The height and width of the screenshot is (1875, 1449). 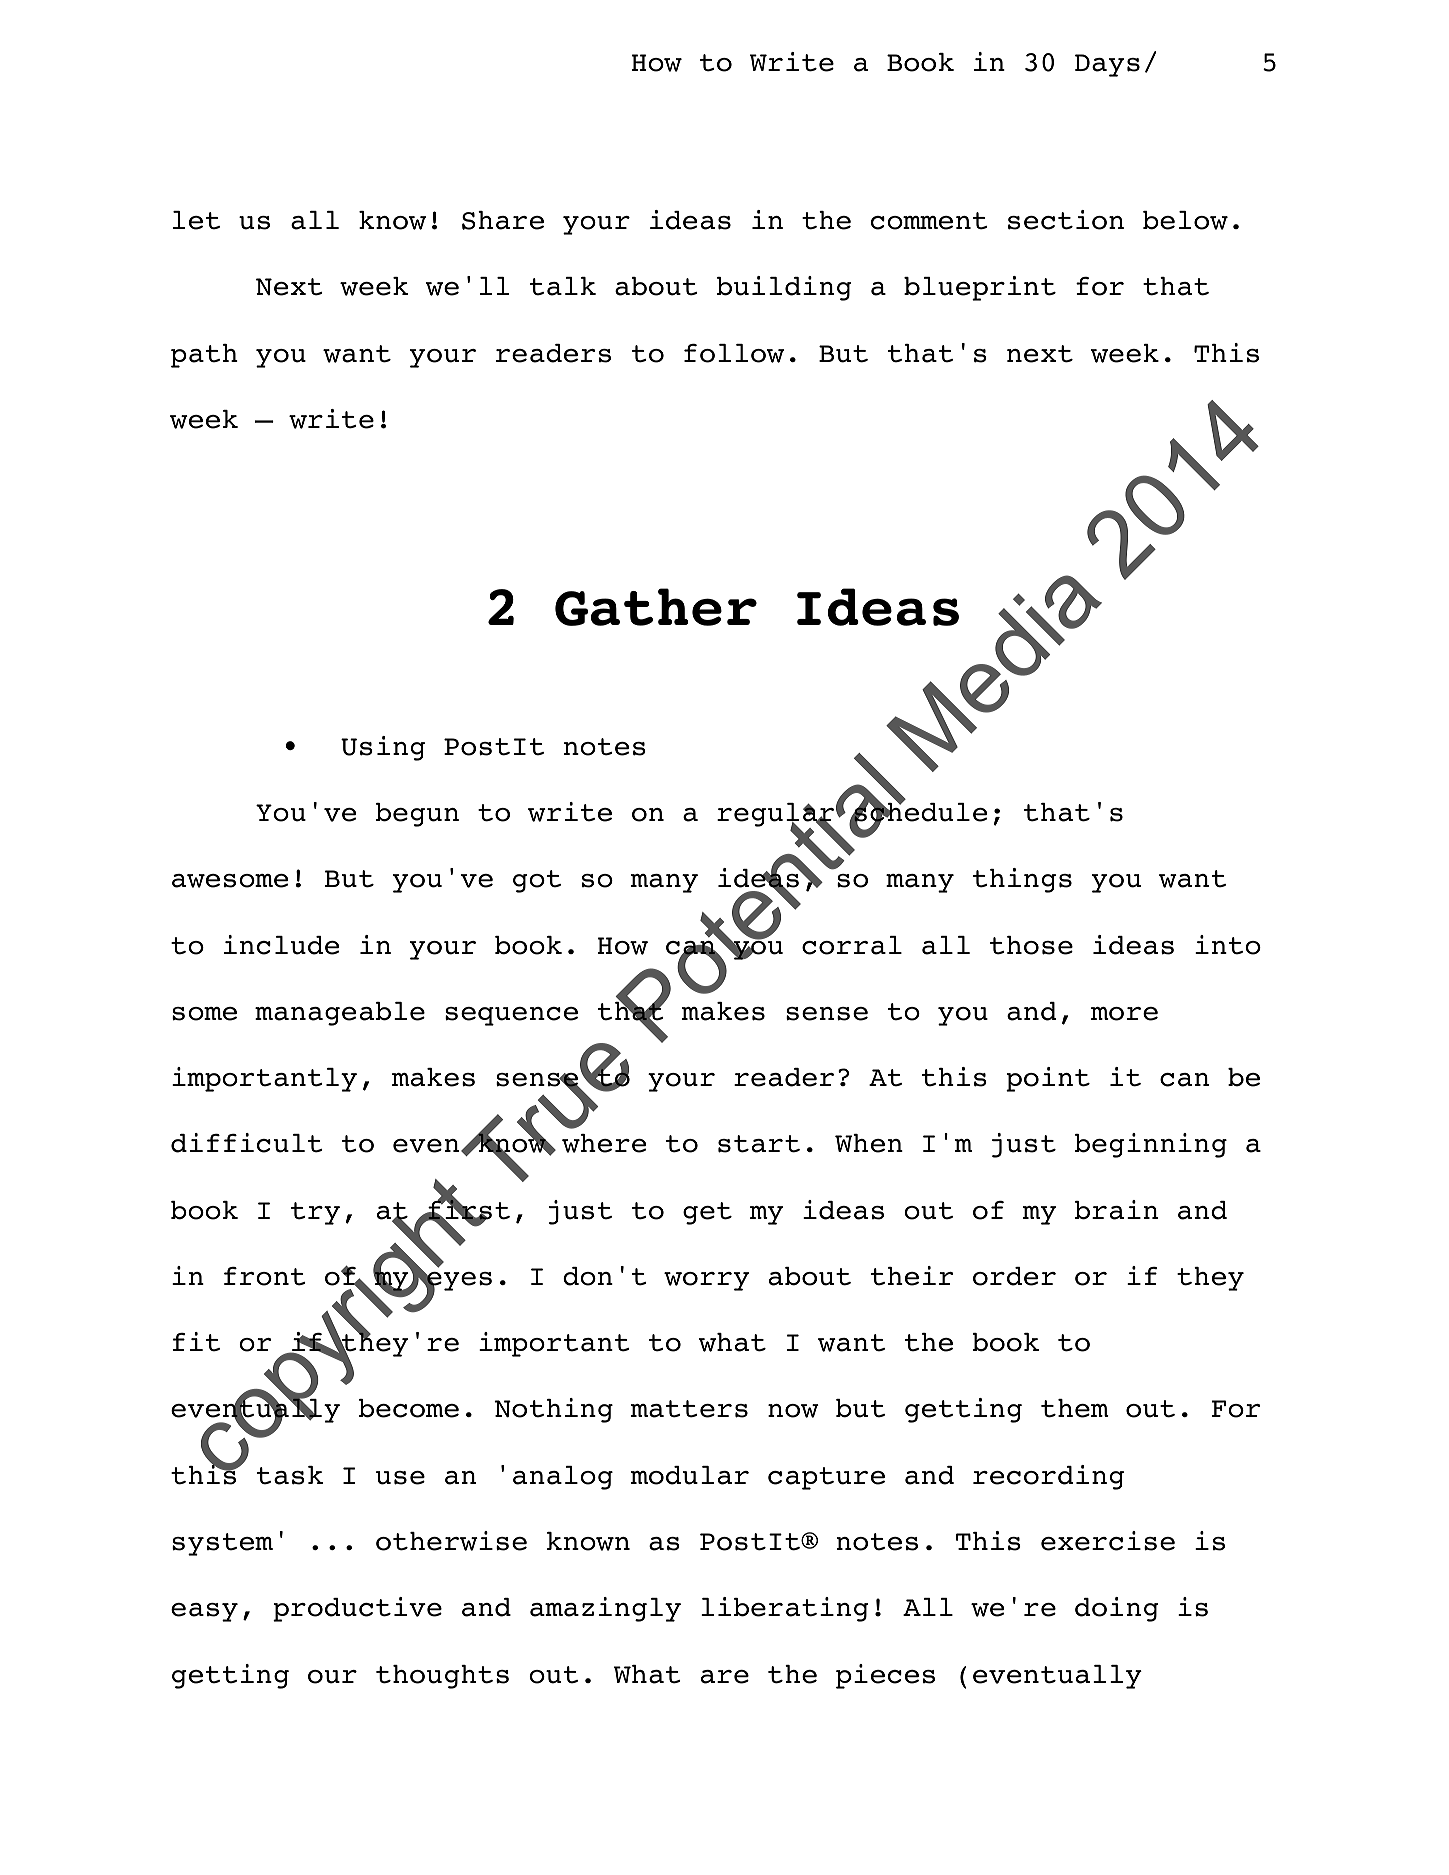 I want to click on things, so click(x=1022, y=880).
